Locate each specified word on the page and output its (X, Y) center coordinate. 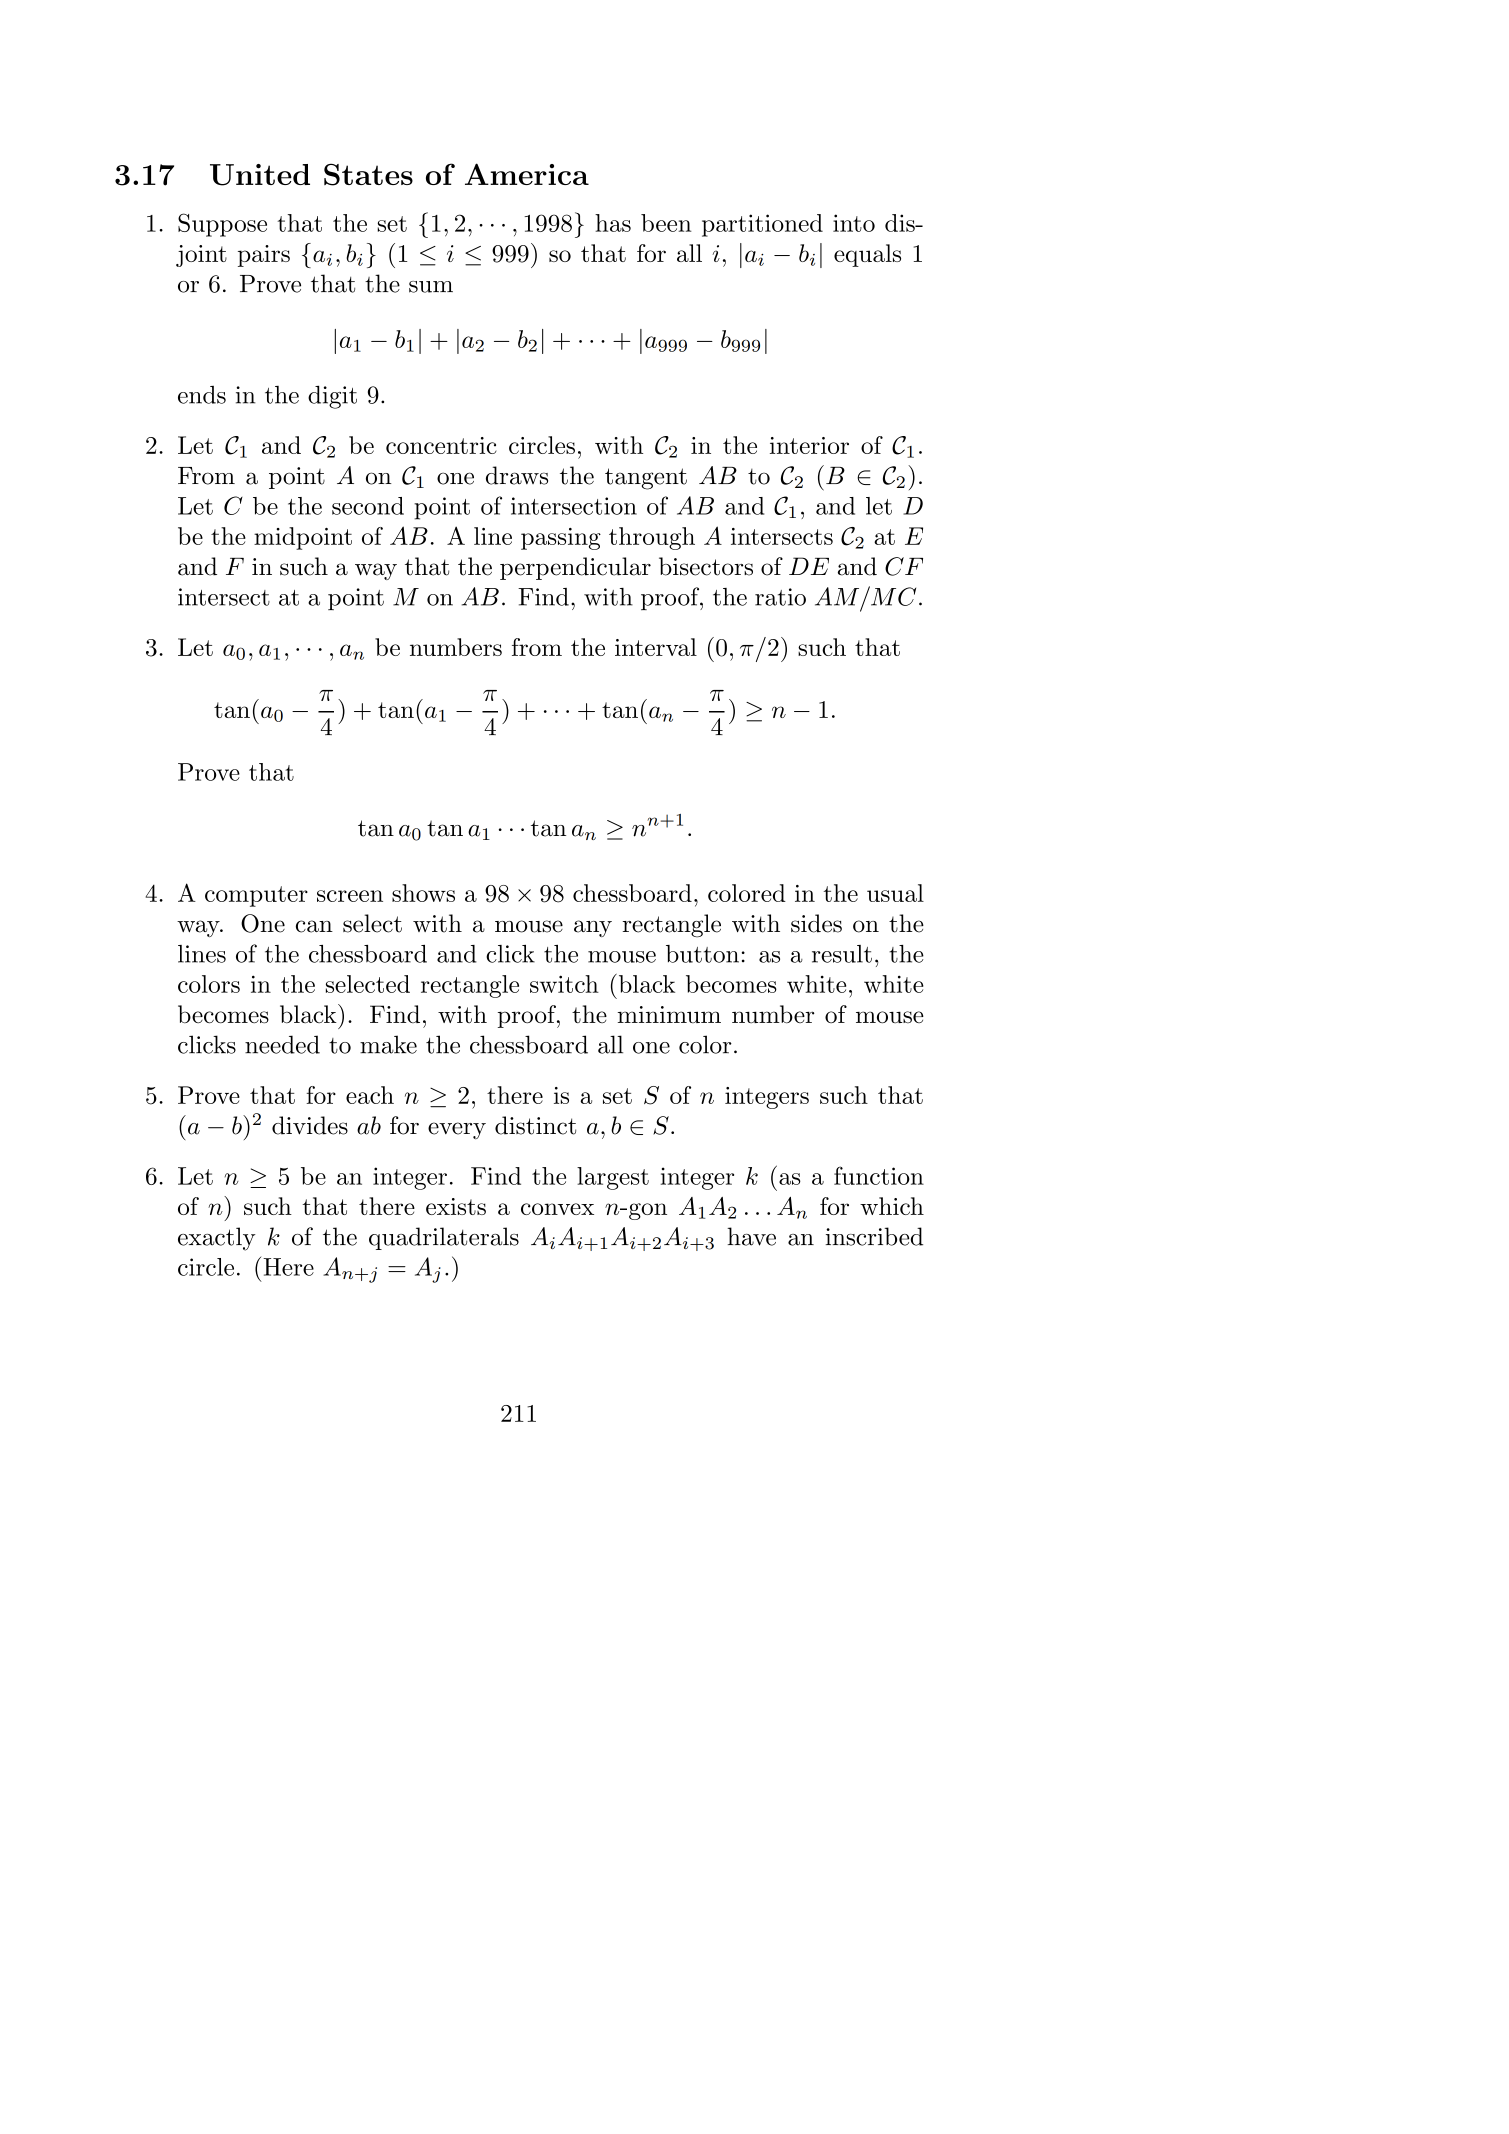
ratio (780, 597)
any (593, 928)
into (854, 223)
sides (816, 923)
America (527, 174)
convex (557, 1209)
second (368, 506)
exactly (217, 1239)
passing (561, 539)
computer (256, 896)
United (260, 175)
